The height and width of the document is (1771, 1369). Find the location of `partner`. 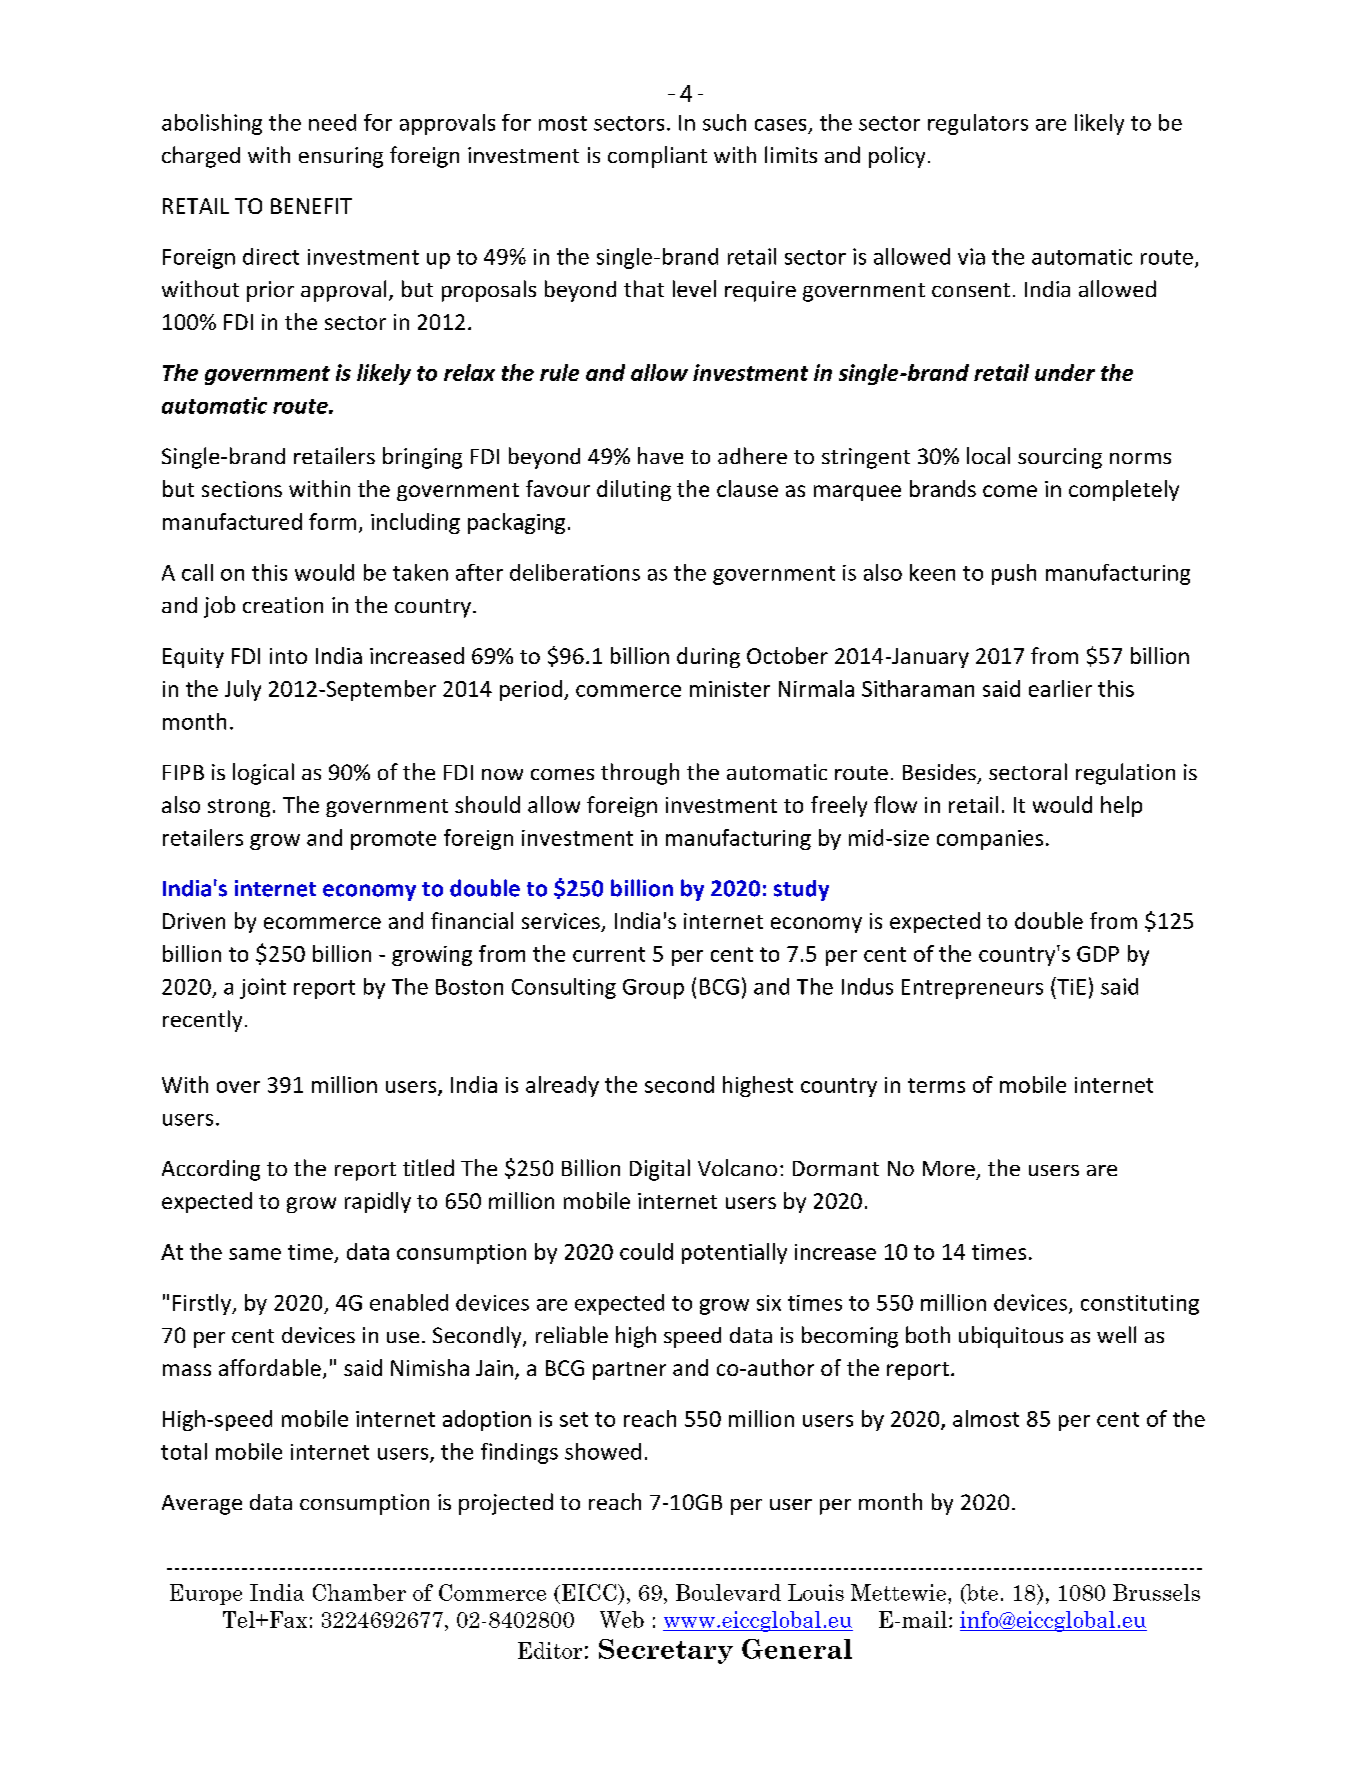

partner is located at coordinates (629, 1371).
